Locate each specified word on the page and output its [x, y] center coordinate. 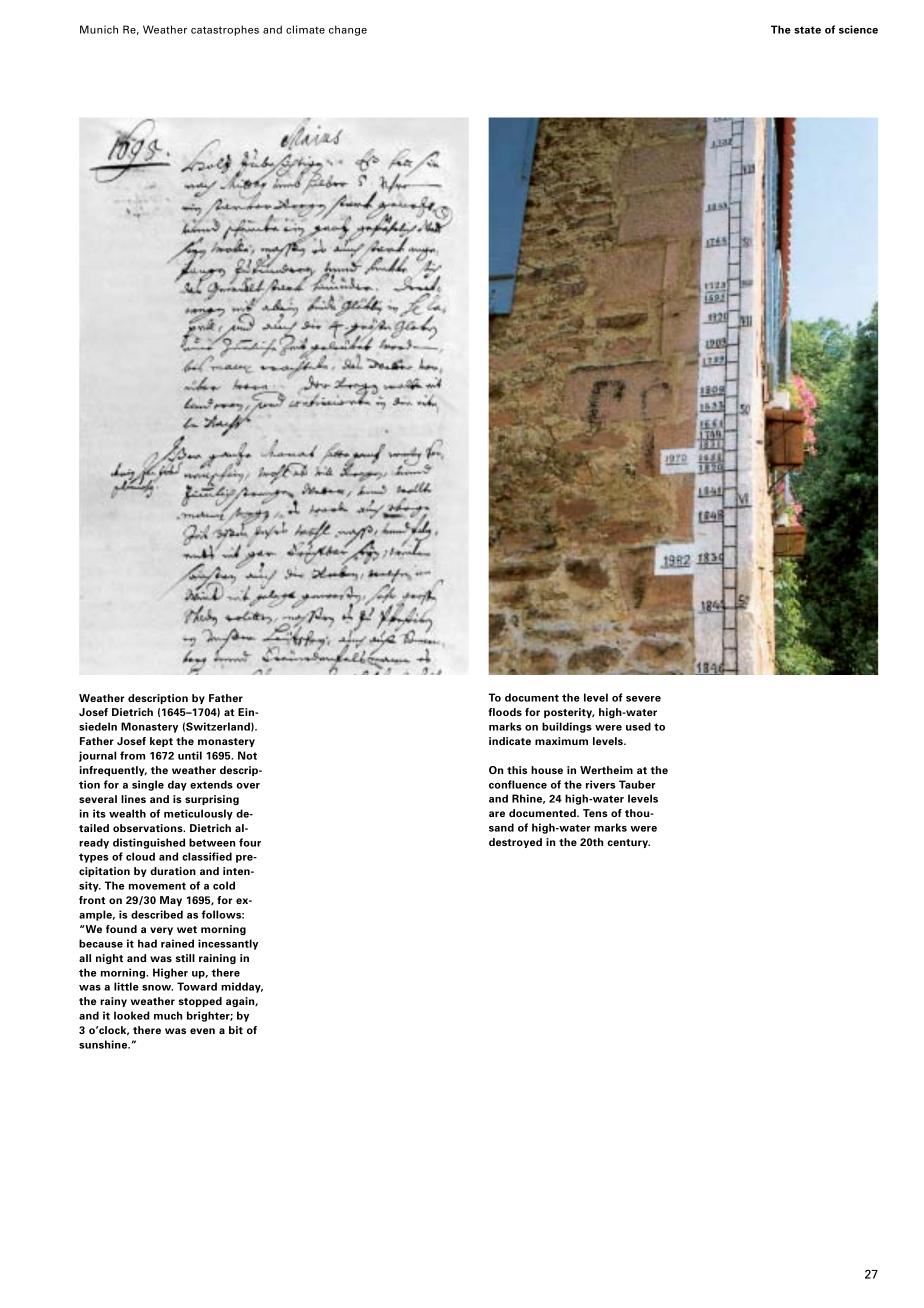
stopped [200, 1002]
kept [161, 742]
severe [643, 699]
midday [242, 987]
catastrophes [225, 30]
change [348, 30]
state [807, 30]
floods [505, 712]
